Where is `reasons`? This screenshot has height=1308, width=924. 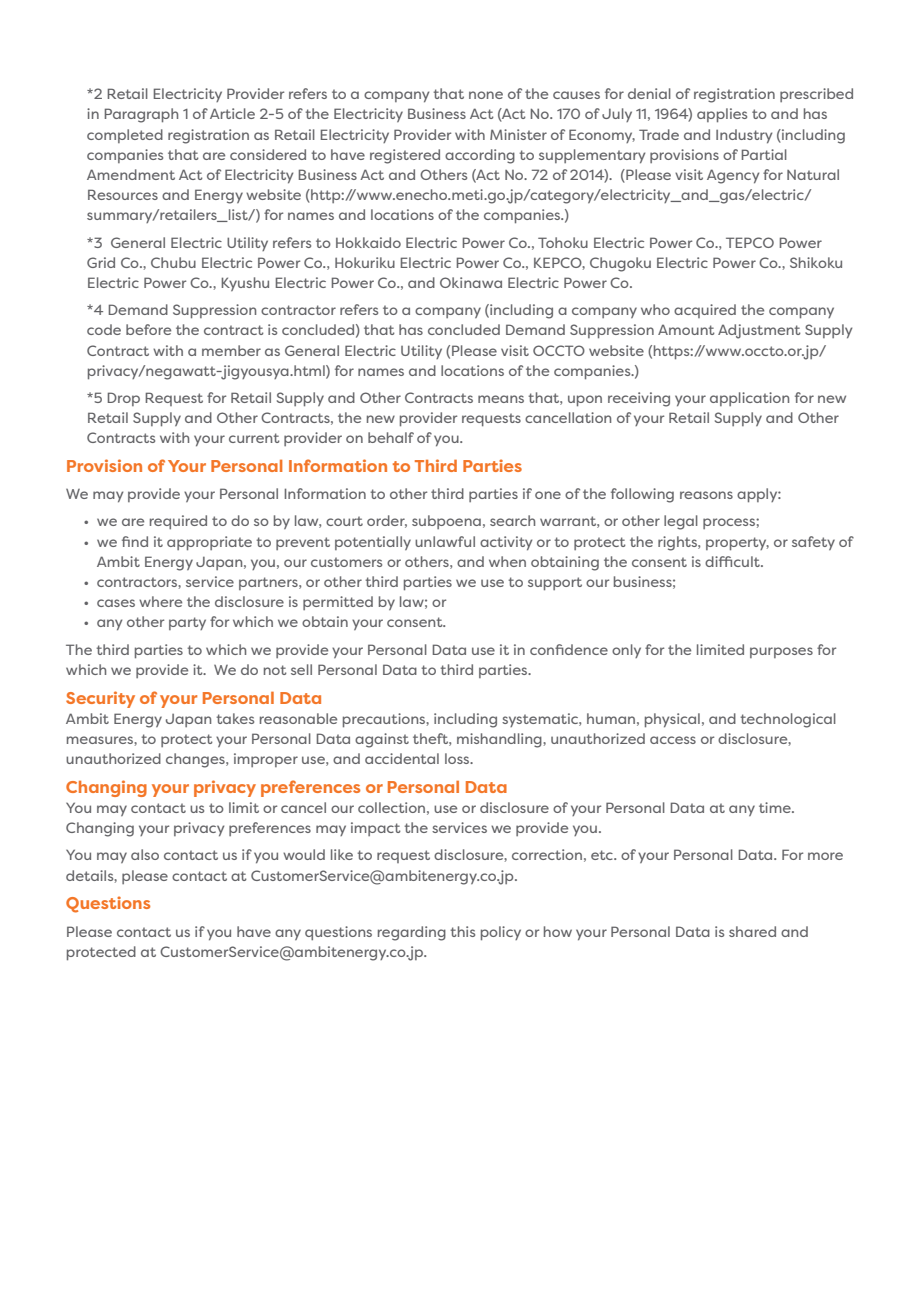 reasons is located at coordinates (706, 495).
